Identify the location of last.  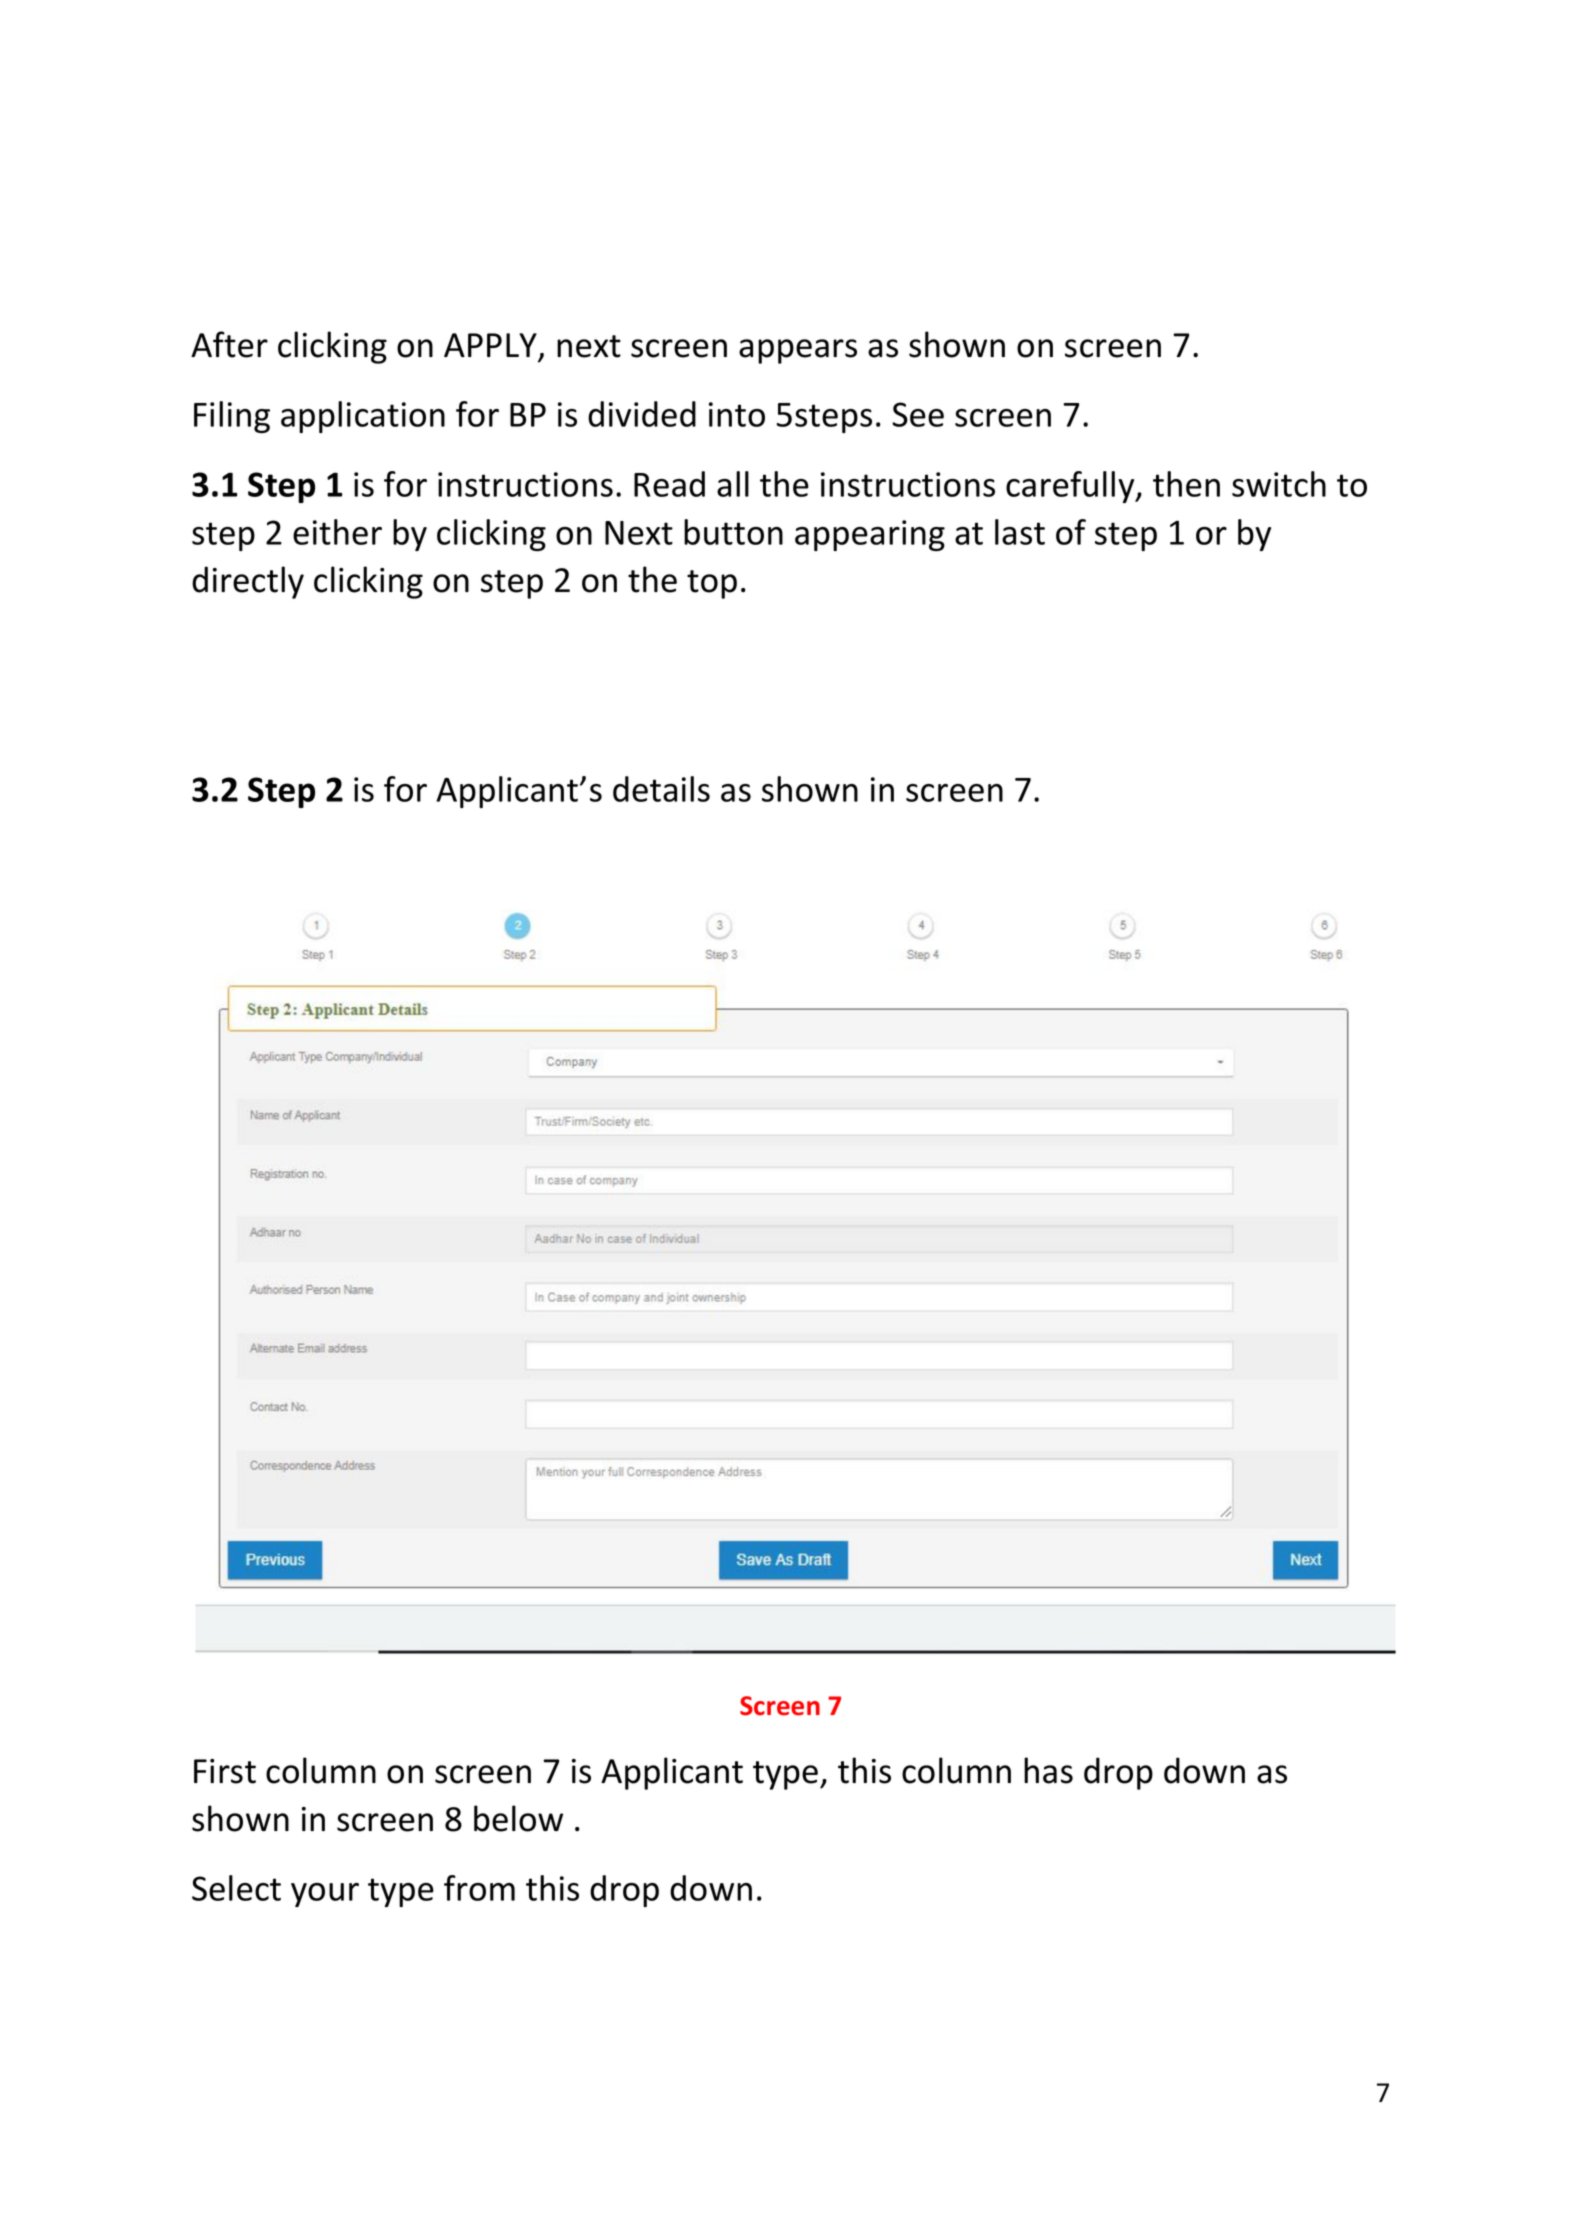
(1020, 532).
